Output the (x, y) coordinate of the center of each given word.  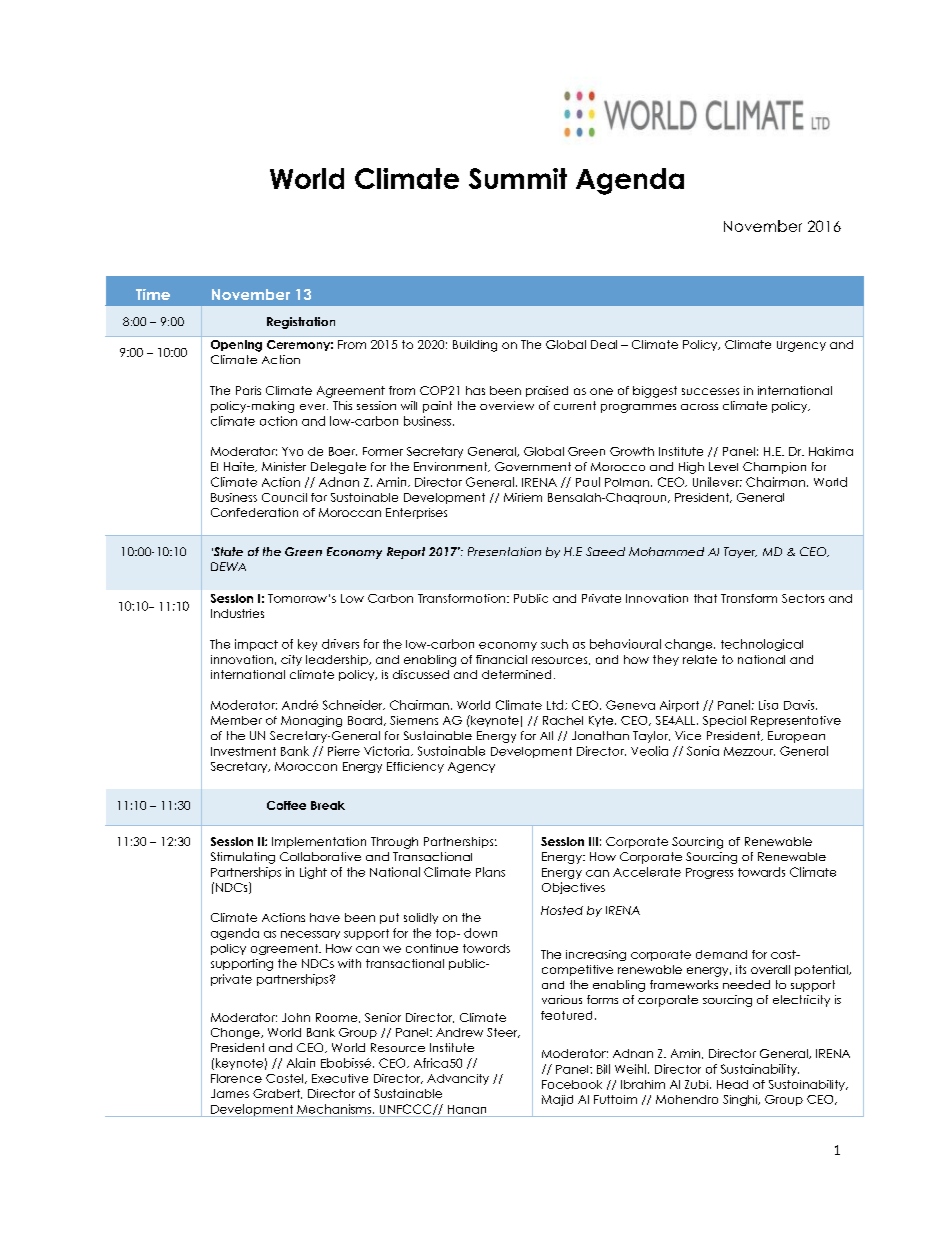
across (699, 407)
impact (256, 645)
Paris (248, 390)
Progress (709, 873)
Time (153, 294)
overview (507, 405)
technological (762, 645)
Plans (490, 872)
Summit (518, 178)
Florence (236, 1078)
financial (501, 659)
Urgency (801, 346)
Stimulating (243, 858)
